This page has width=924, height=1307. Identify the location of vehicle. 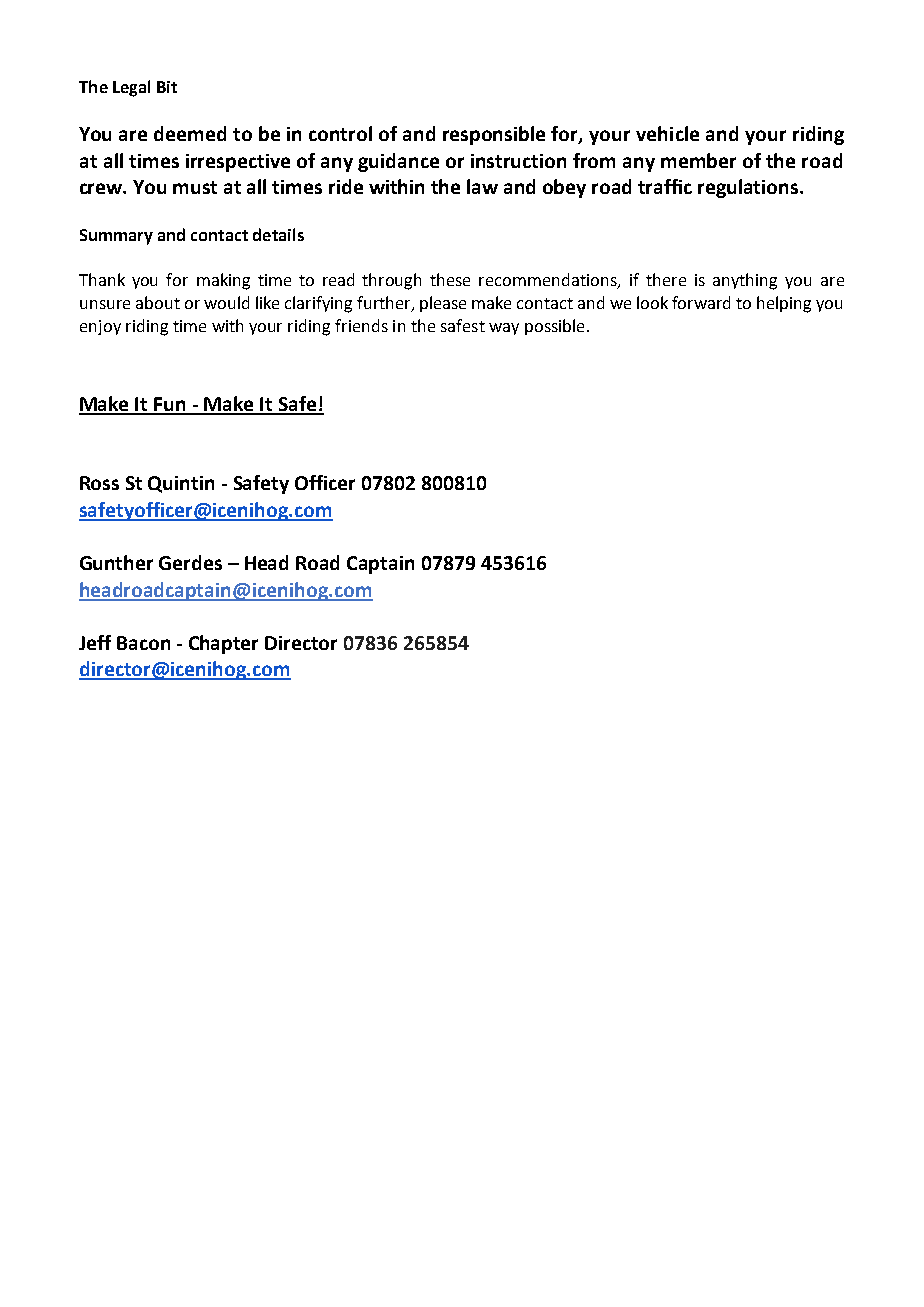
(667, 133).
